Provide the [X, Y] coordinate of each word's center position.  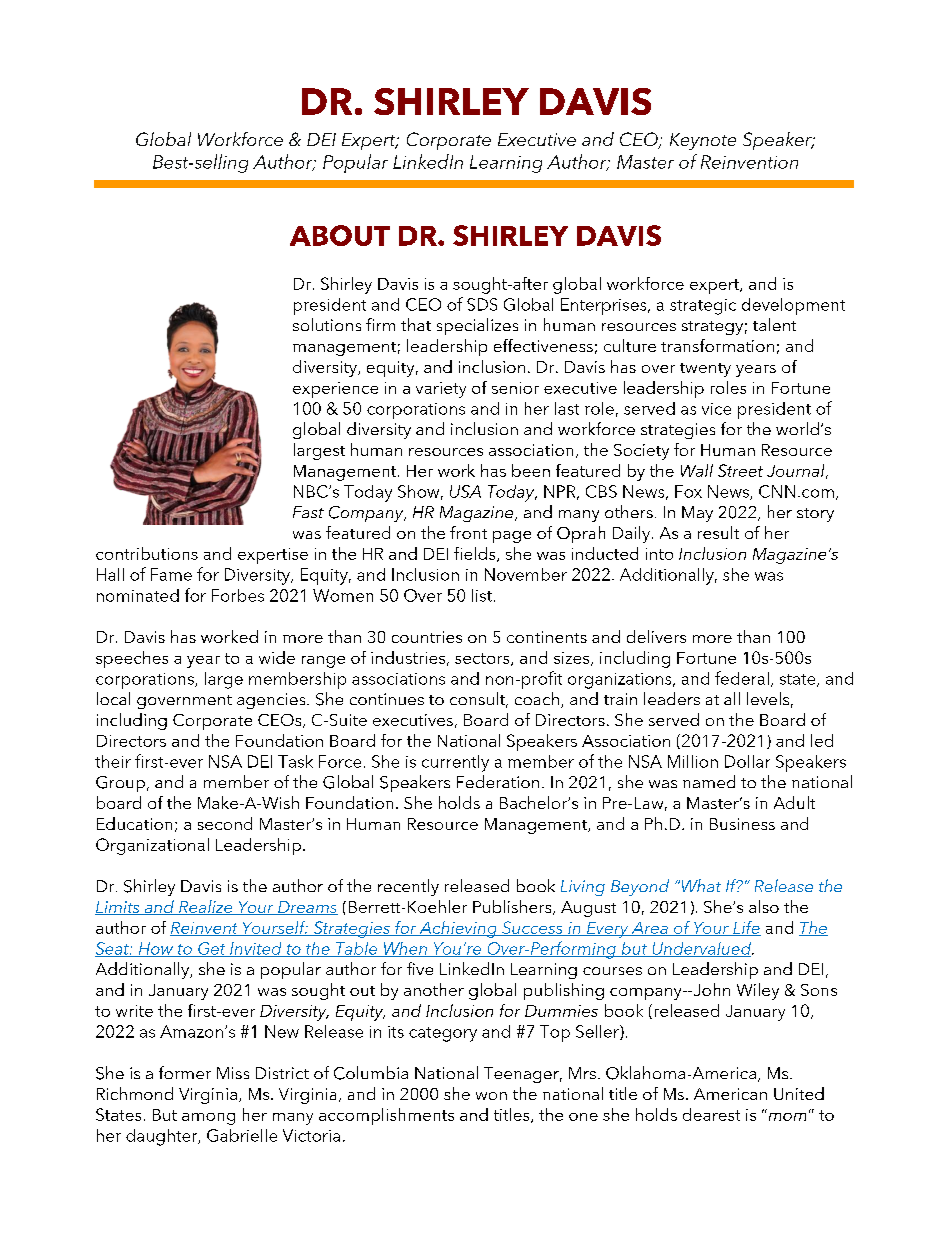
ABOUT [340, 235]
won [491, 1096]
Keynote [703, 141]
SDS [482, 304]
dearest [711, 1114]
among [208, 1119]
